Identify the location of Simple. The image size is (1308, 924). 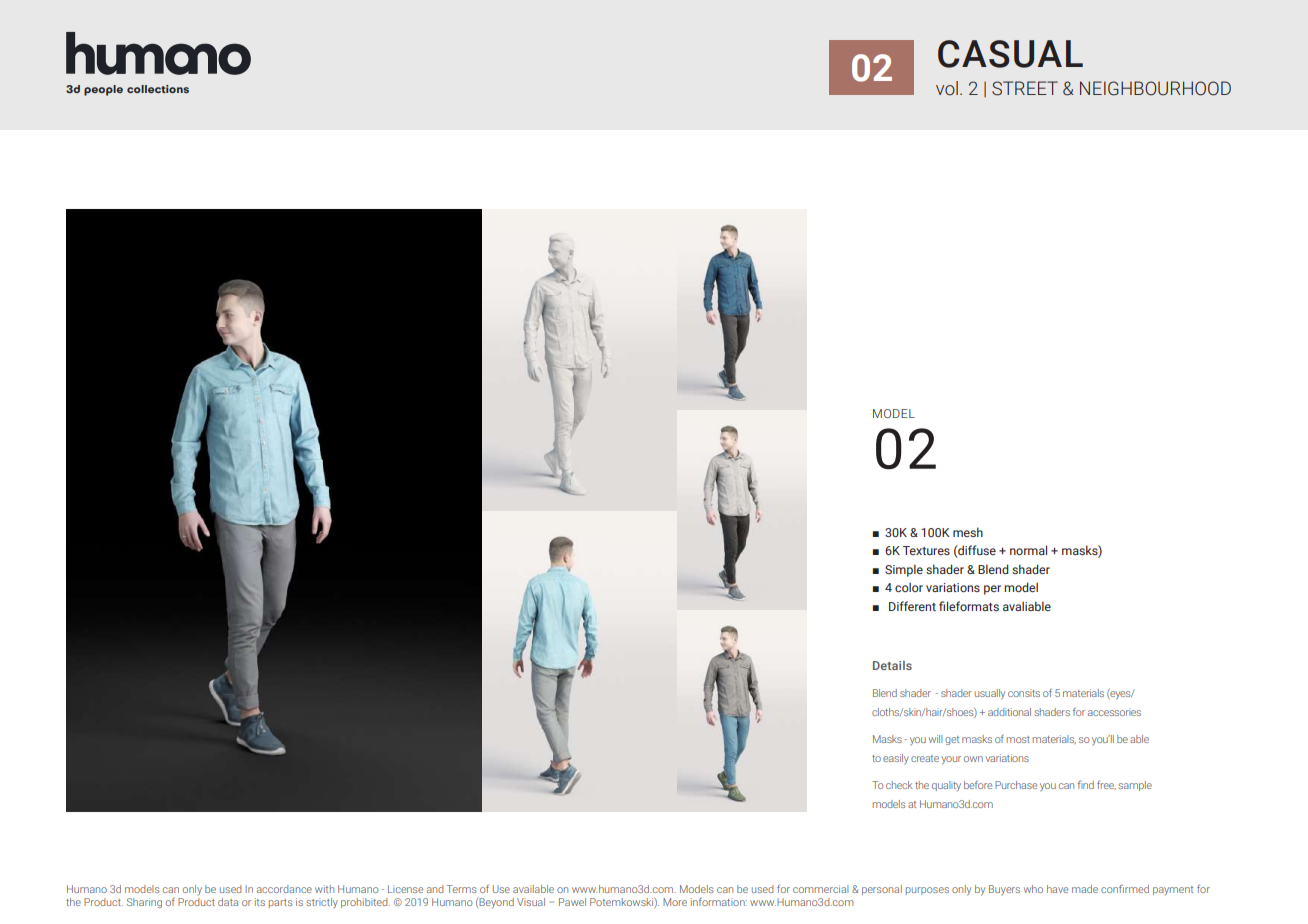
(904, 570).
